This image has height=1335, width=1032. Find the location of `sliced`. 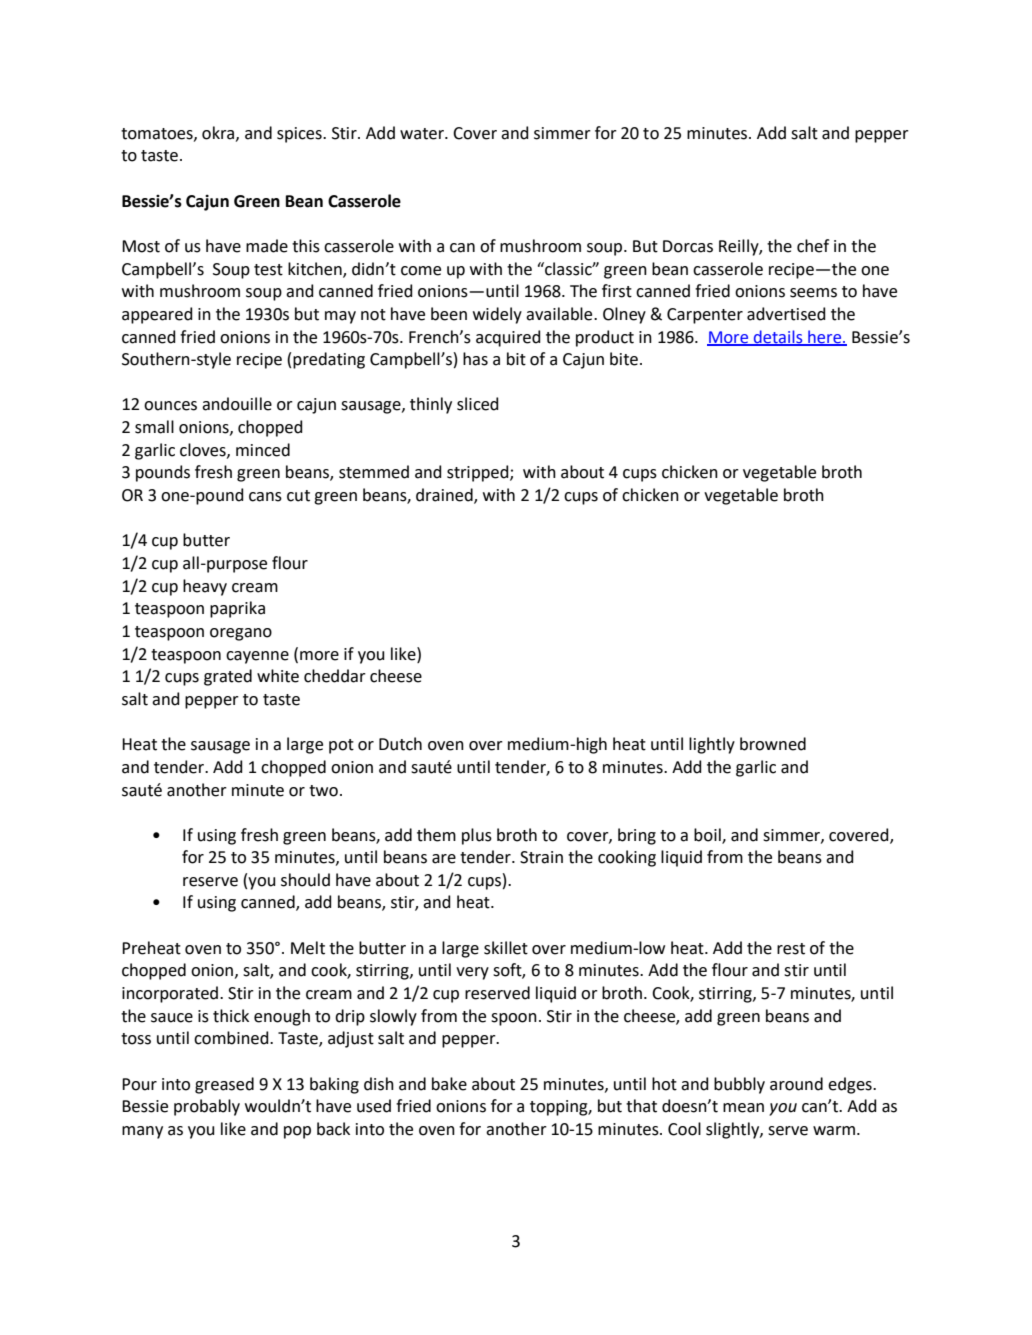

sliced is located at coordinates (478, 404).
